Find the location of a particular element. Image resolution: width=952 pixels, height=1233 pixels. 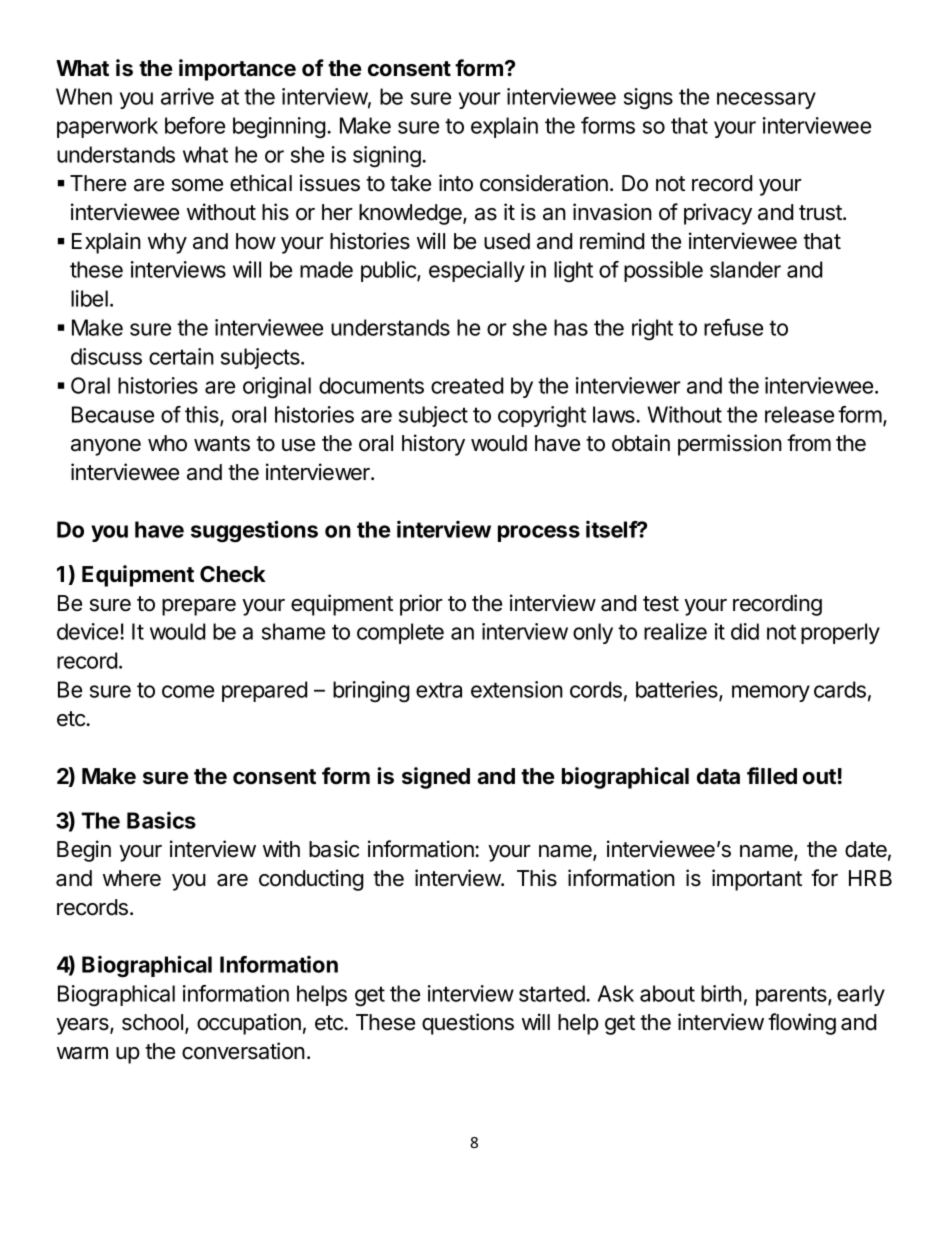

questions is located at coordinates (468, 1024).
